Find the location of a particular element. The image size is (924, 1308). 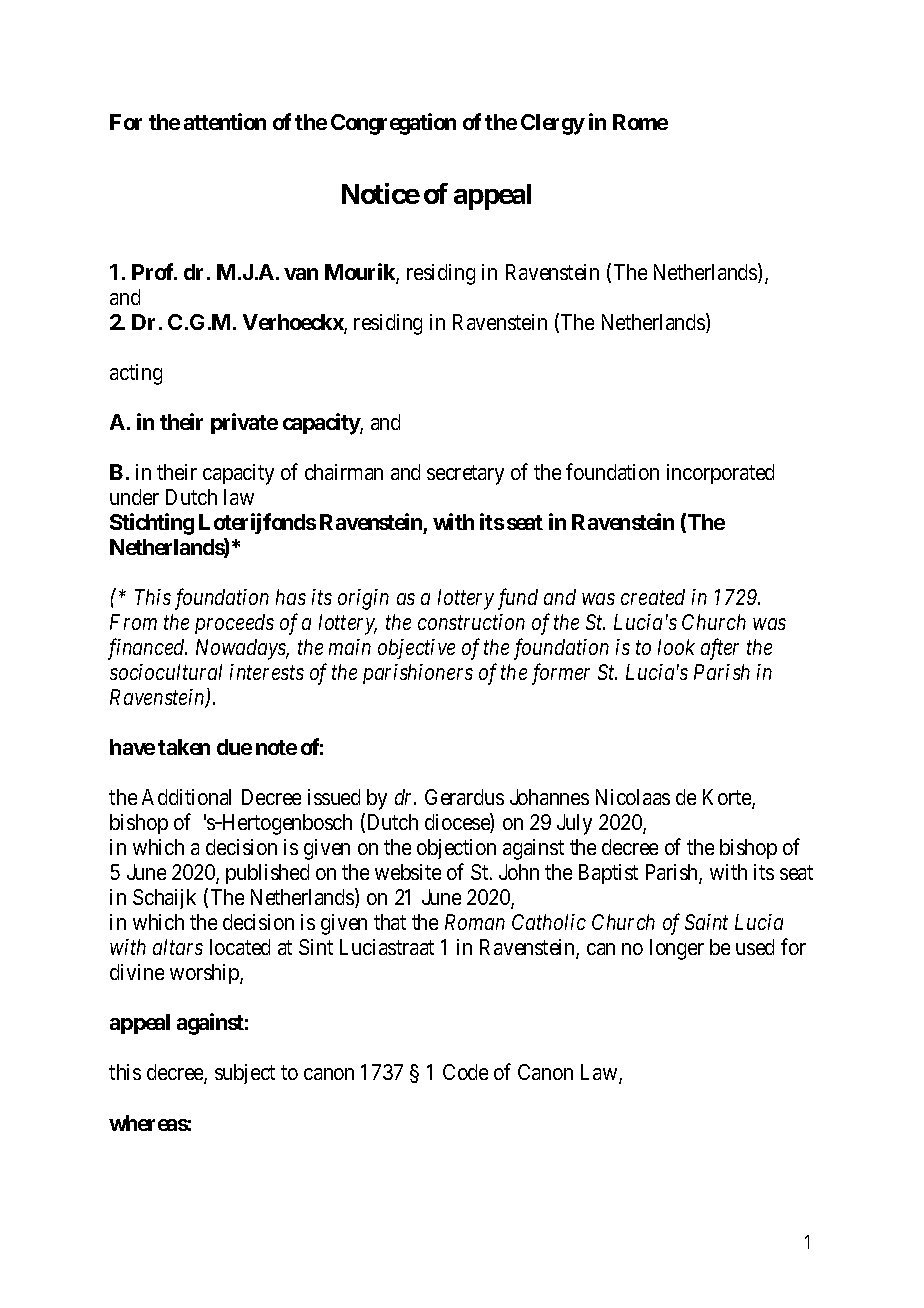

attention is located at coordinates (225, 121).
